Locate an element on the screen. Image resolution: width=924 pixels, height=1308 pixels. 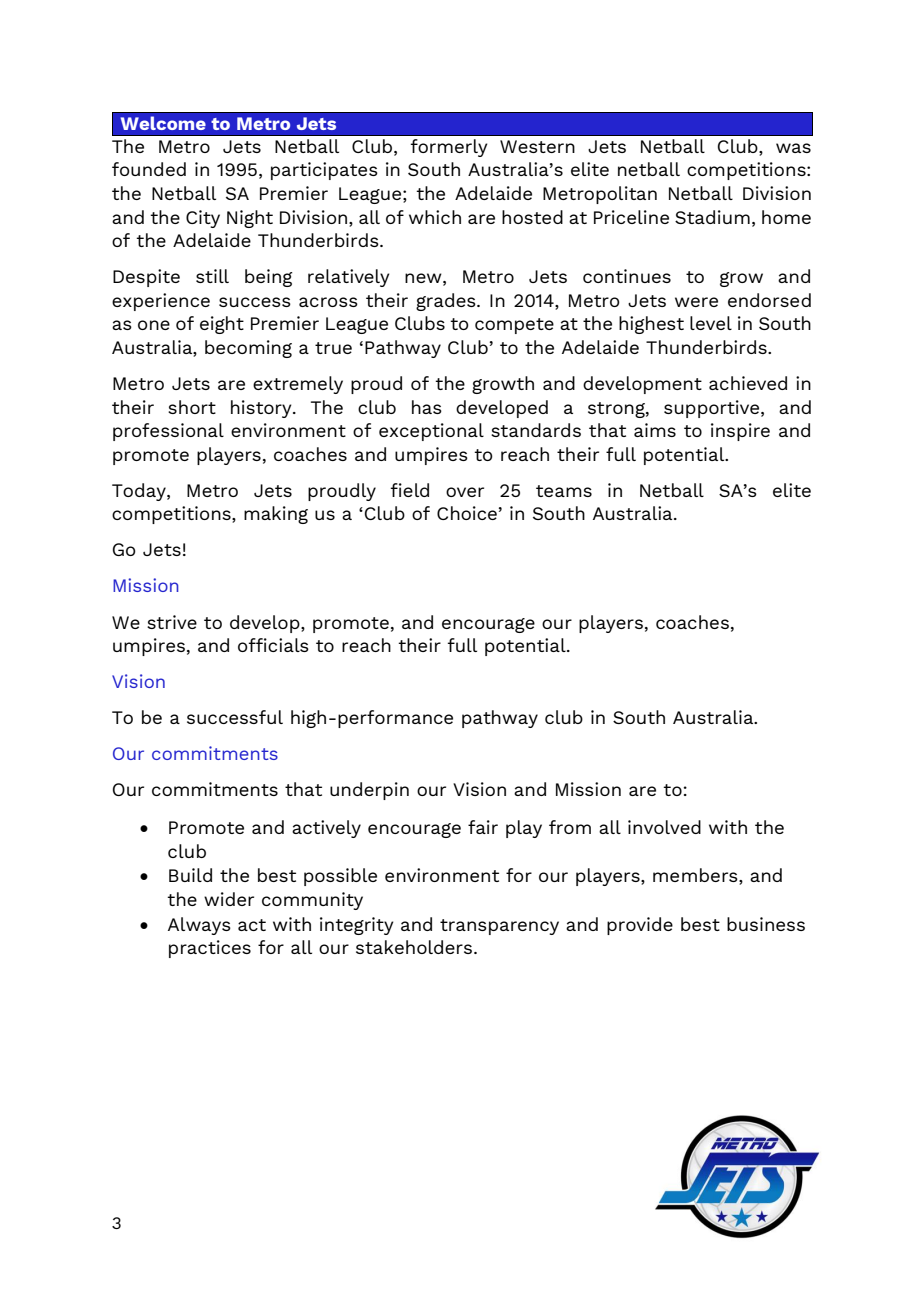
has is located at coordinates (427, 407).
